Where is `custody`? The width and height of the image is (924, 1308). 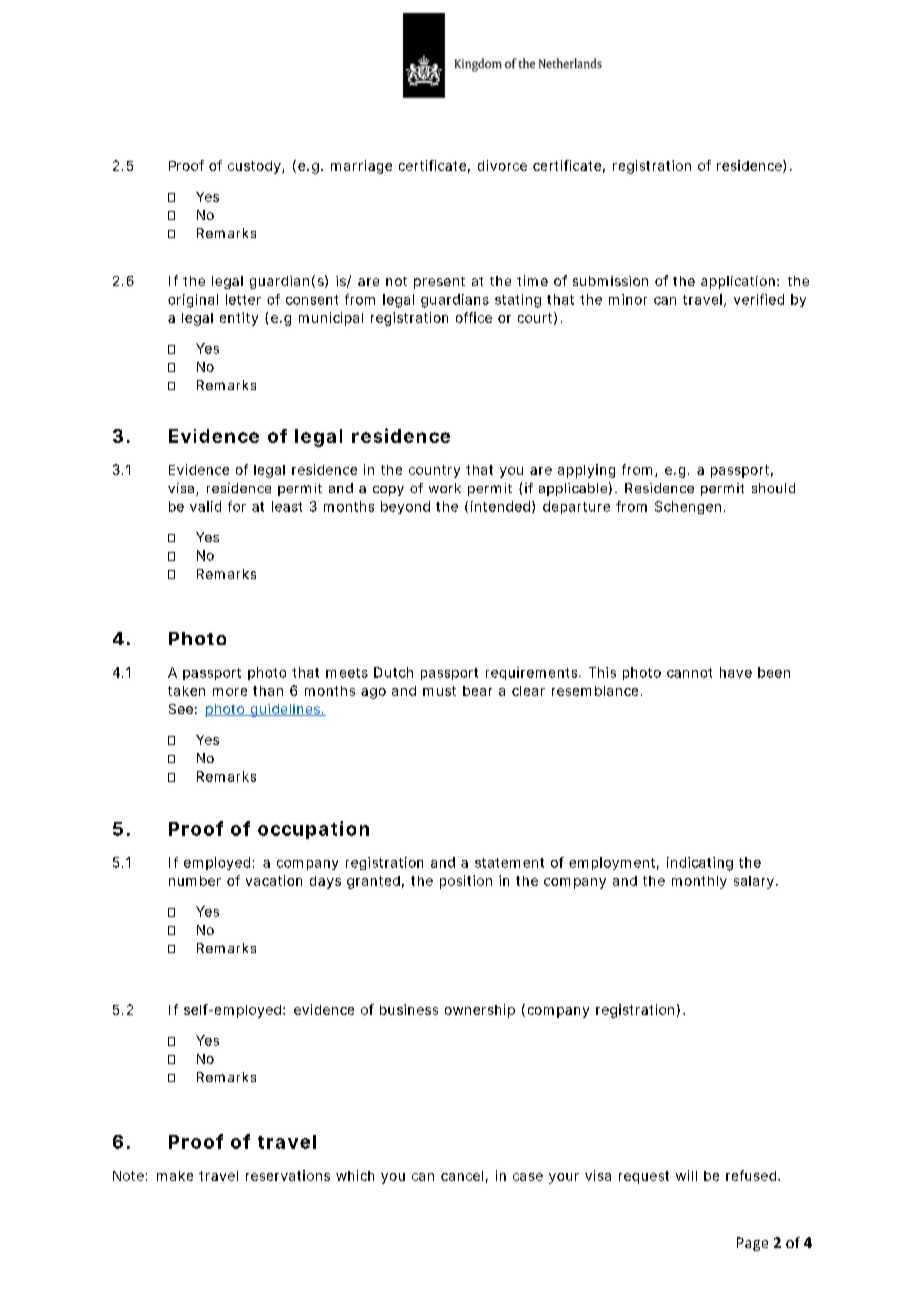
custody is located at coordinates (255, 167).
